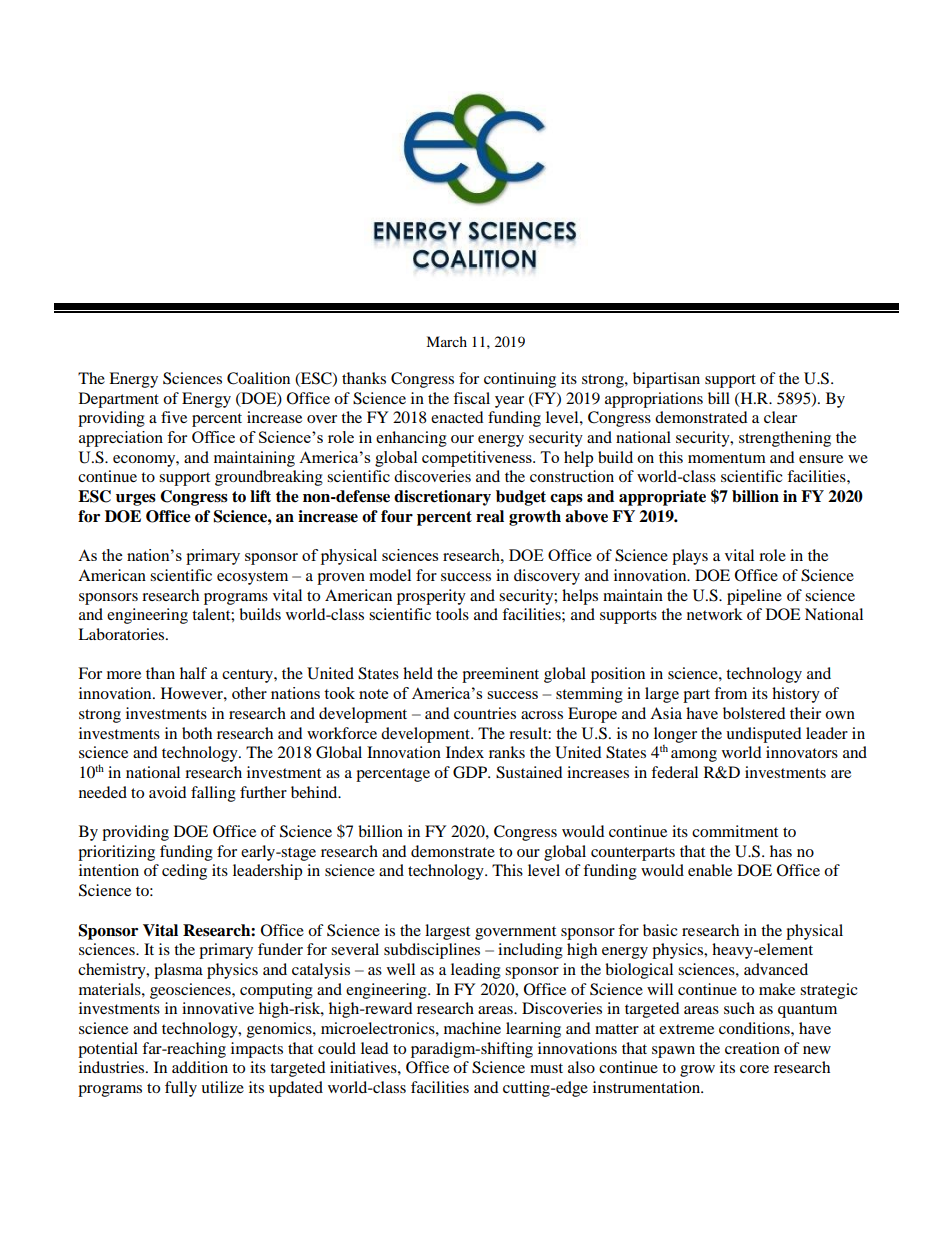 The height and width of the document is (1233, 952). I want to click on Coalition, so click(258, 378).
